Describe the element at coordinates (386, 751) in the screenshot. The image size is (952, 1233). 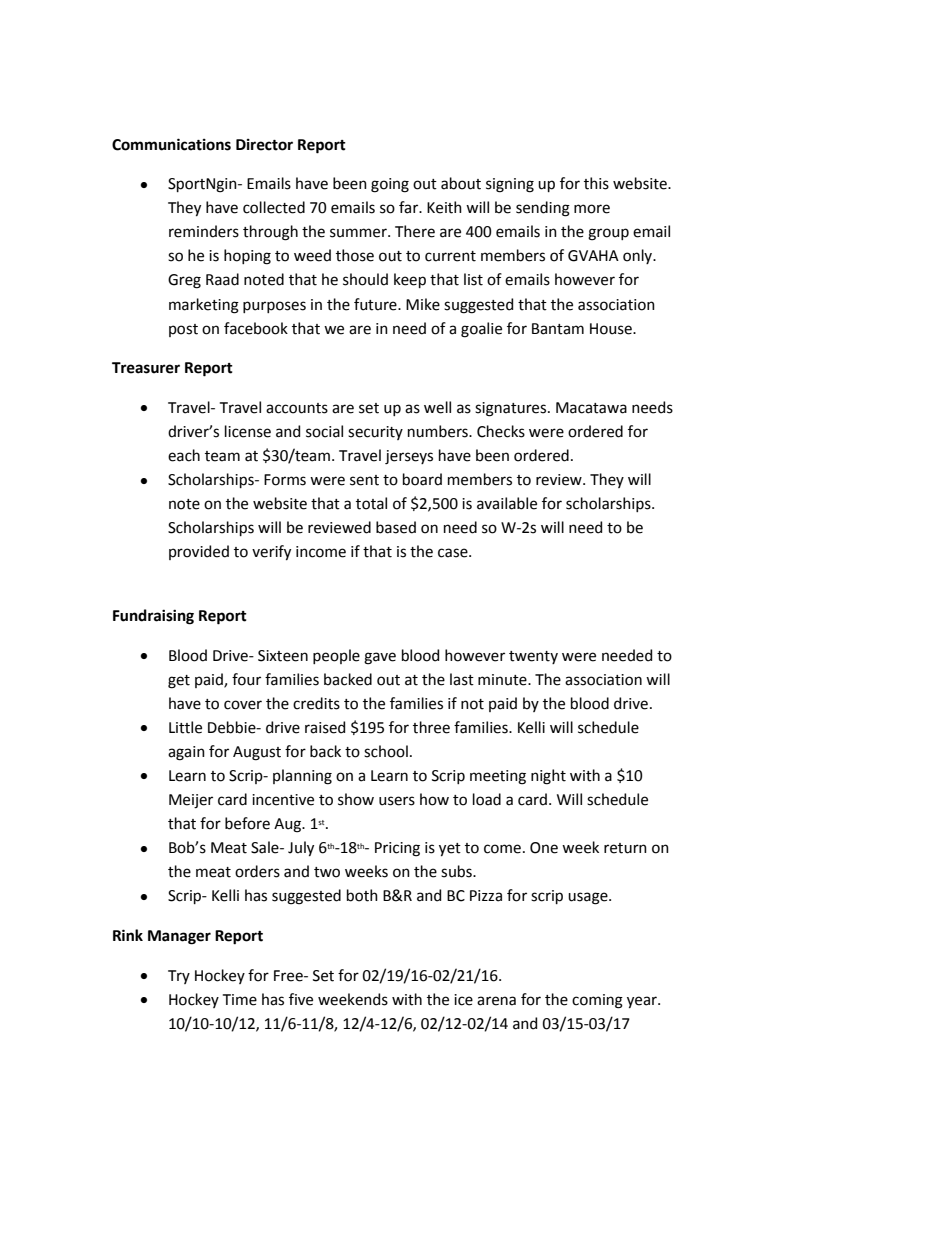
I see `school` at that location.
